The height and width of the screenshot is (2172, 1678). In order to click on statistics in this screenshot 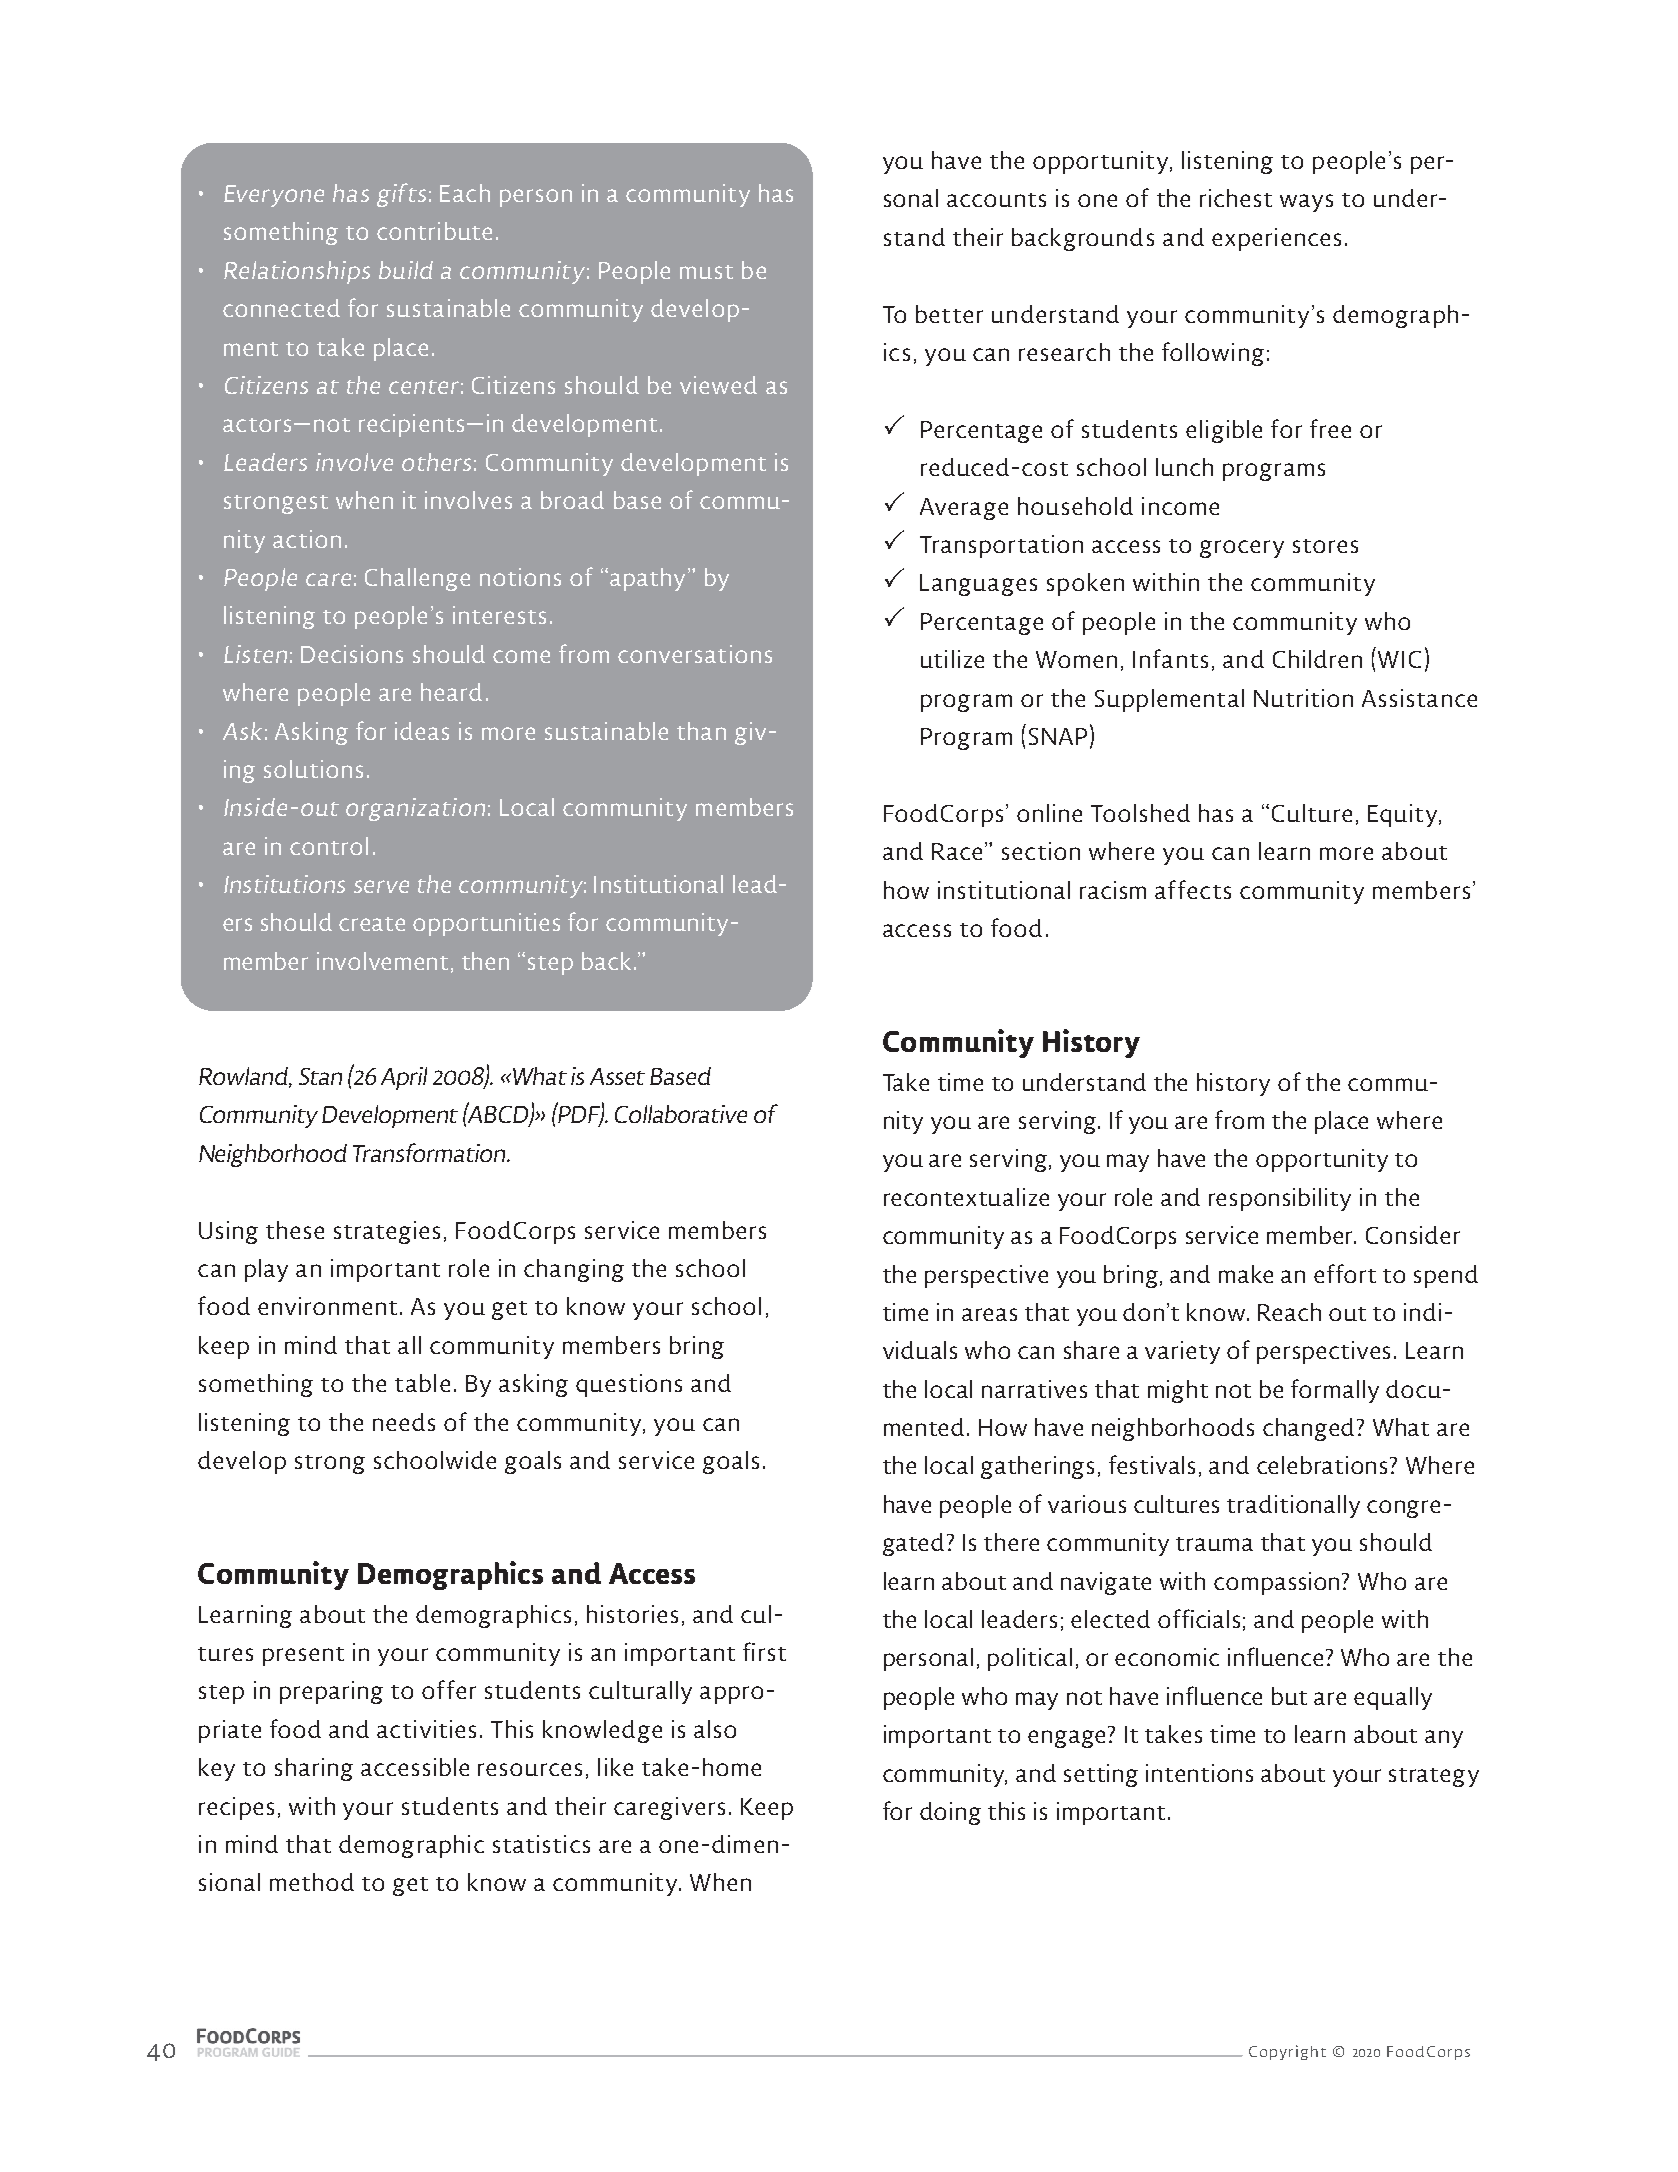, I will do `click(541, 1844)`.
